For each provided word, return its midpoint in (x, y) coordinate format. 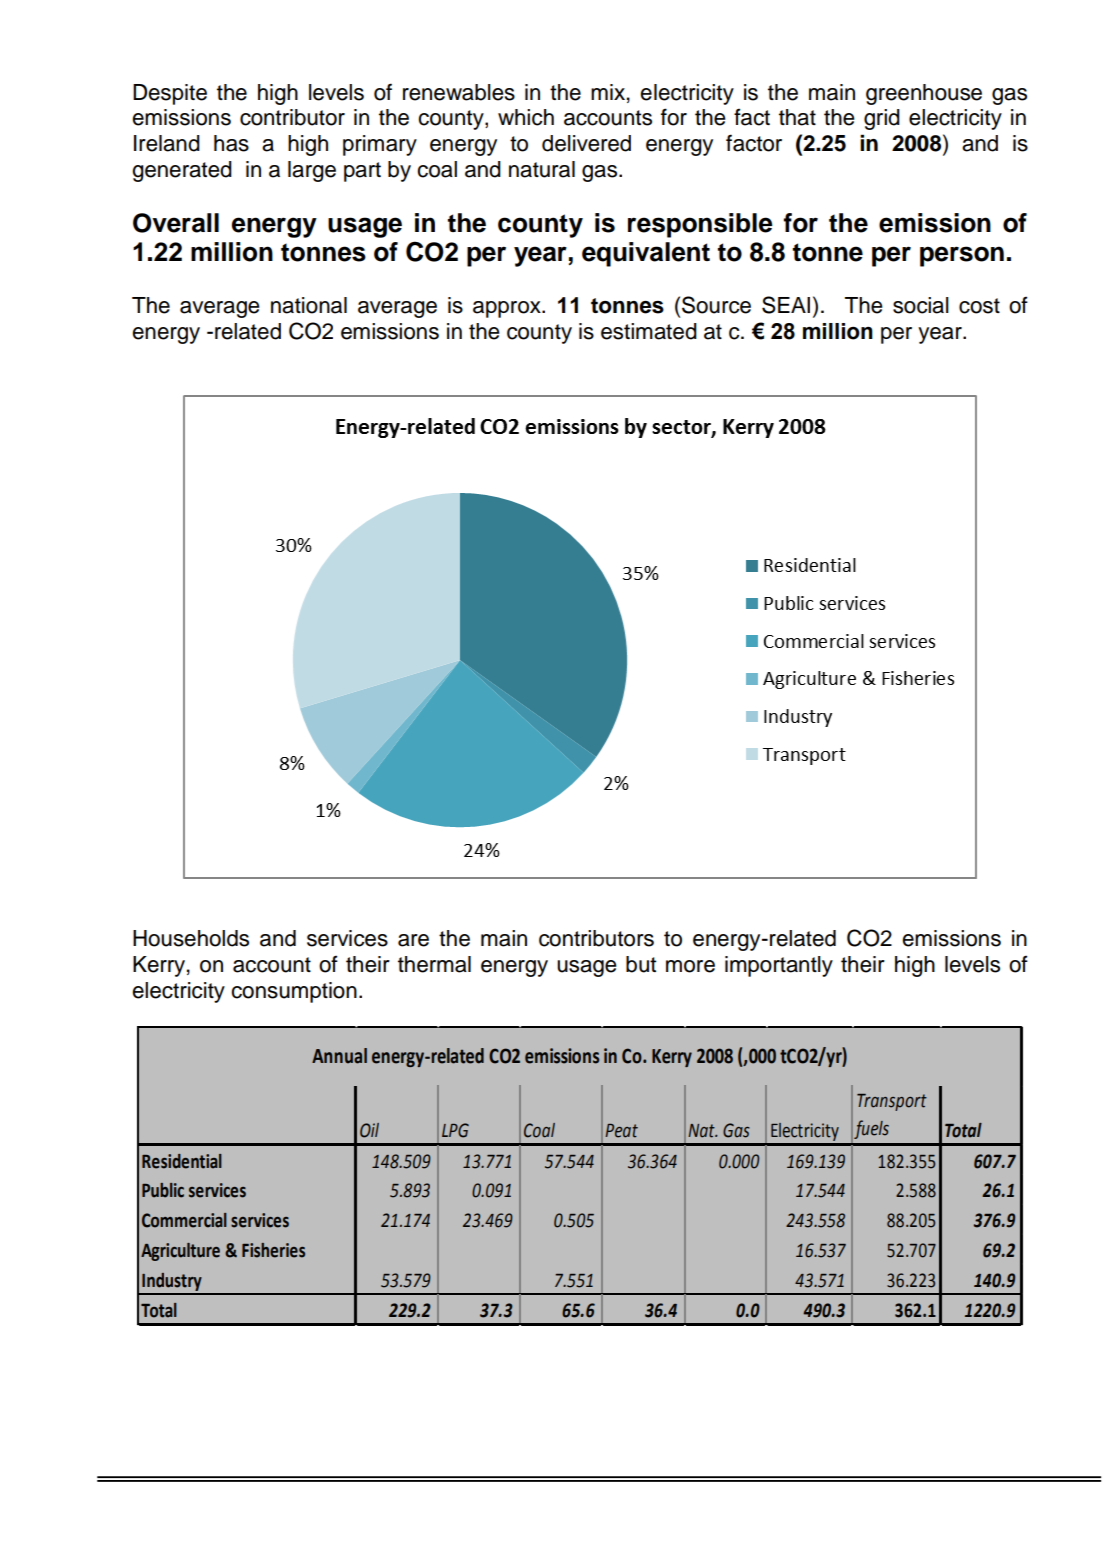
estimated (649, 331)
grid (882, 119)
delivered (586, 143)
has (231, 143)
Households (191, 938)
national (309, 305)
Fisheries (273, 1250)
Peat (621, 1131)
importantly (779, 966)
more (690, 966)
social (921, 305)
